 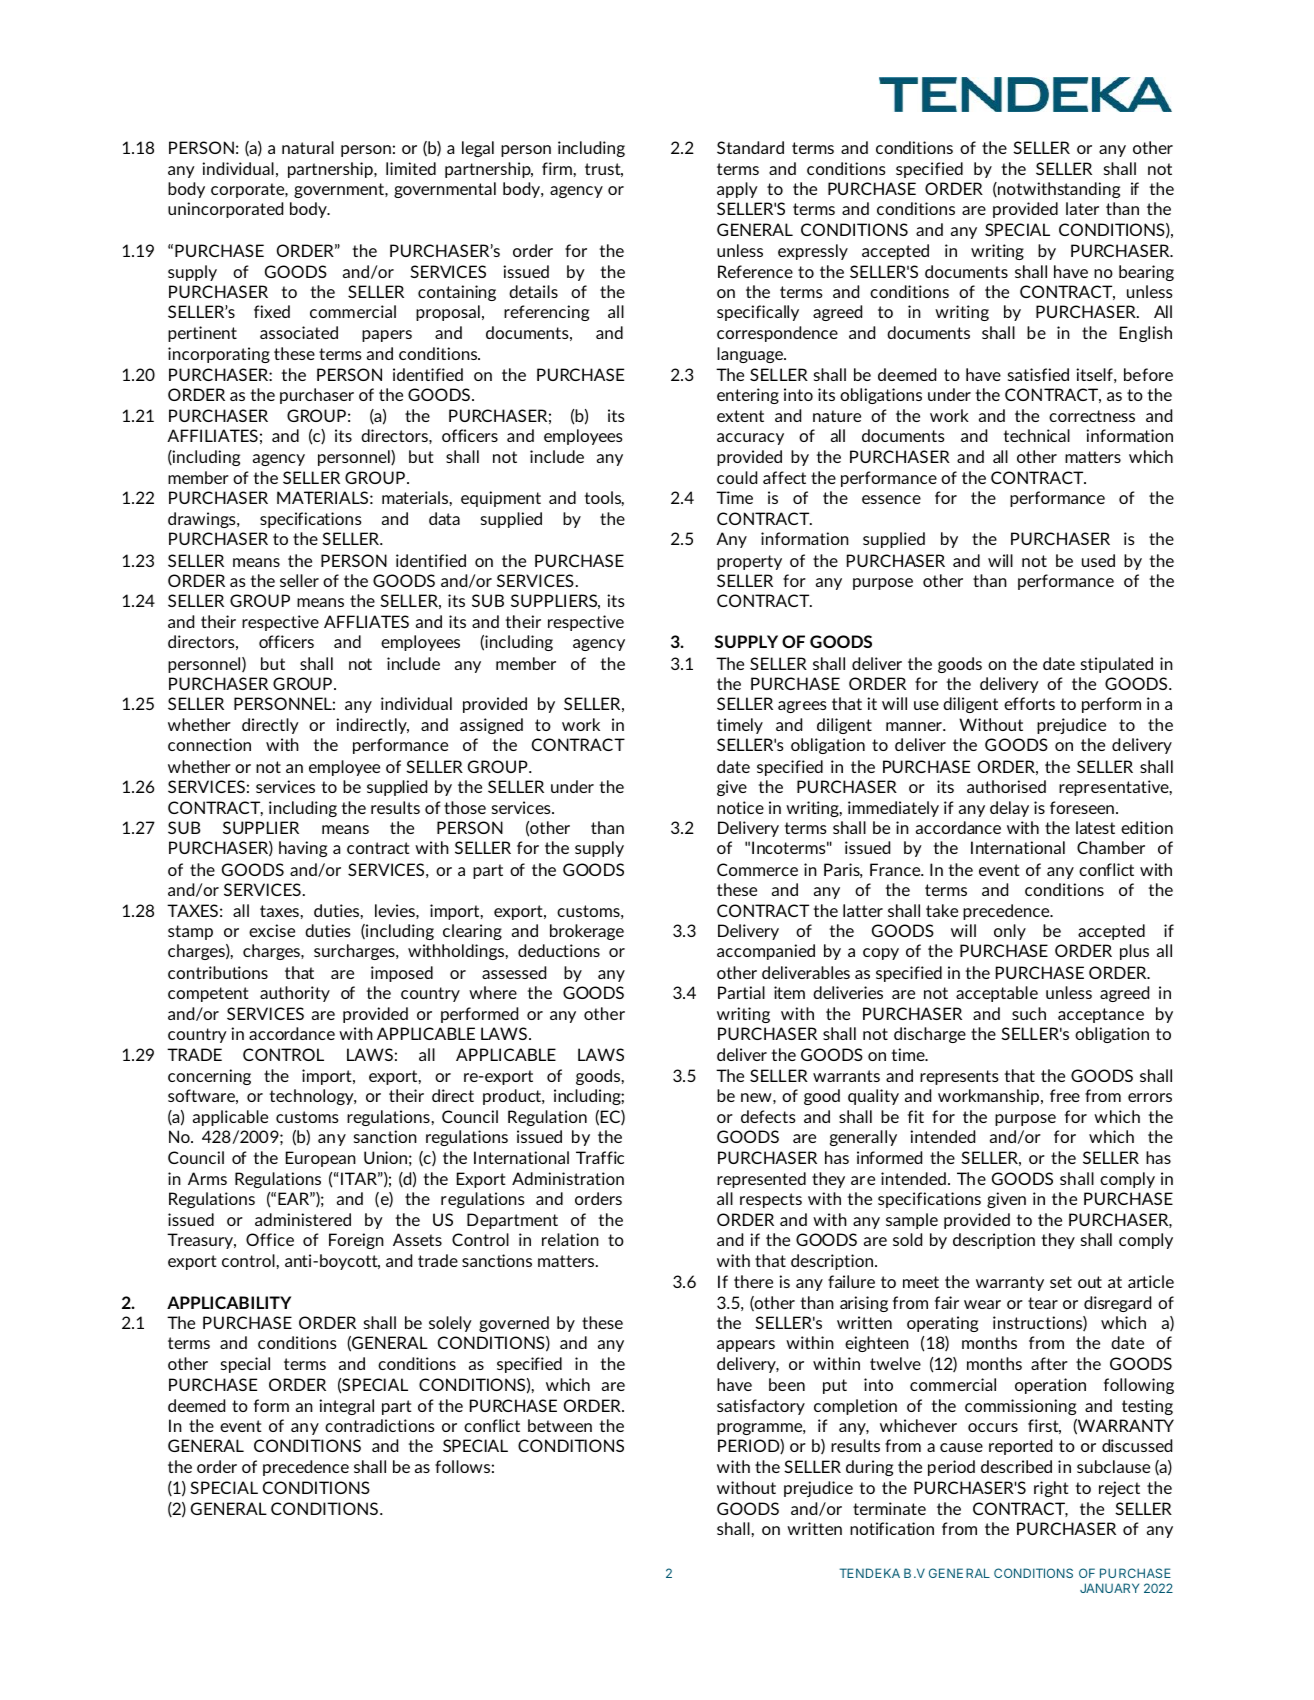 What do you see at coordinates (737, 190) in the screenshot?
I see `apply` at bounding box center [737, 190].
